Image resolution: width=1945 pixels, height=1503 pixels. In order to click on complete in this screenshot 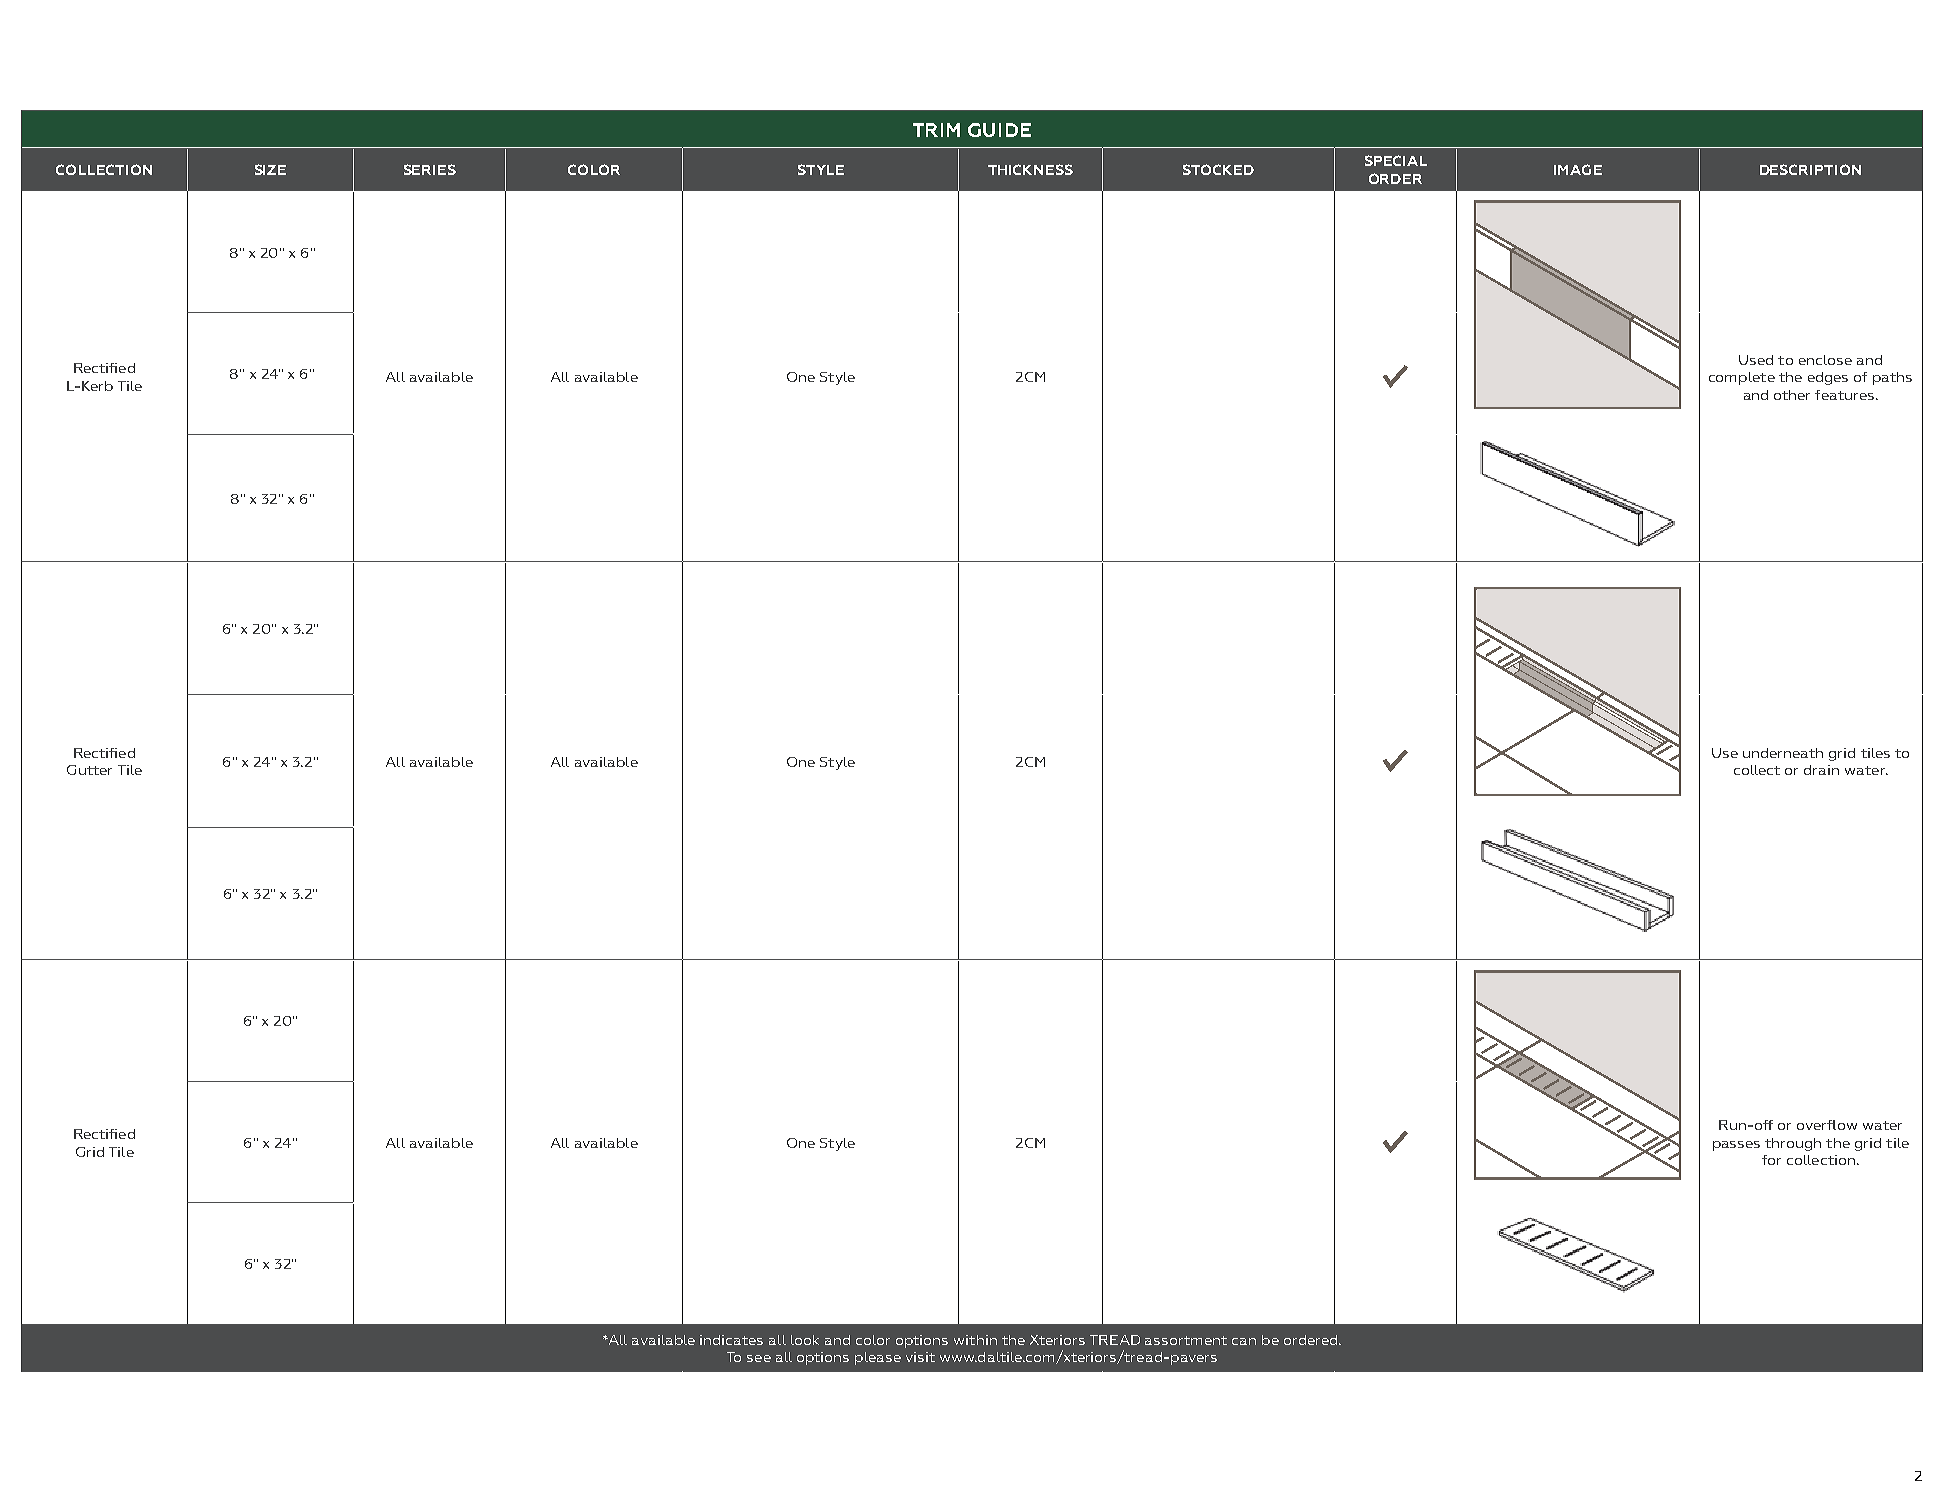, I will do `click(1742, 378)`.
